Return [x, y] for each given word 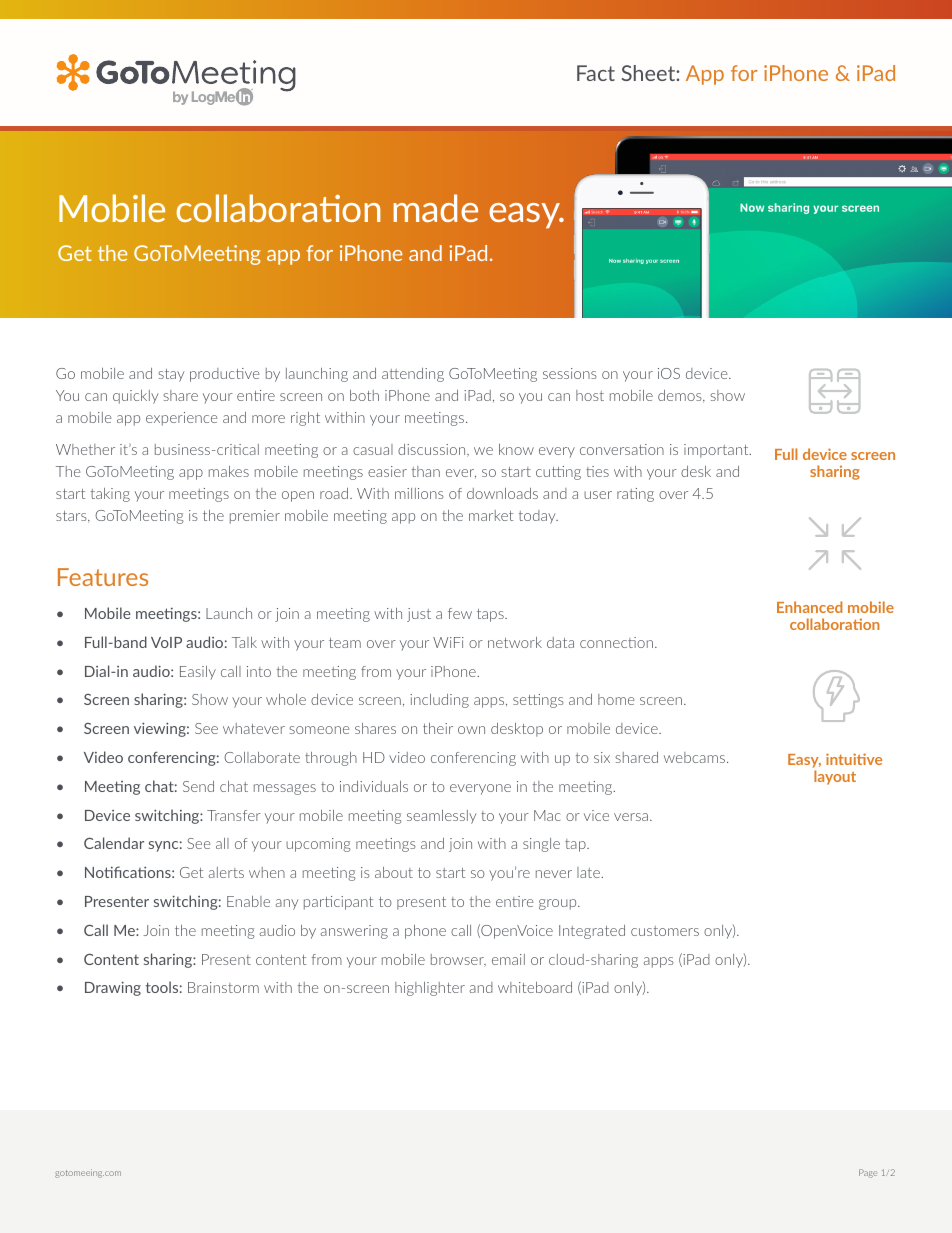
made [436, 208]
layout [835, 777]
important [717, 451]
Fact [596, 73]
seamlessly [441, 817]
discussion [433, 450]
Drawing [113, 988]
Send [198, 786]
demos [681, 396]
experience [181, 419]
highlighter [430, 989]
